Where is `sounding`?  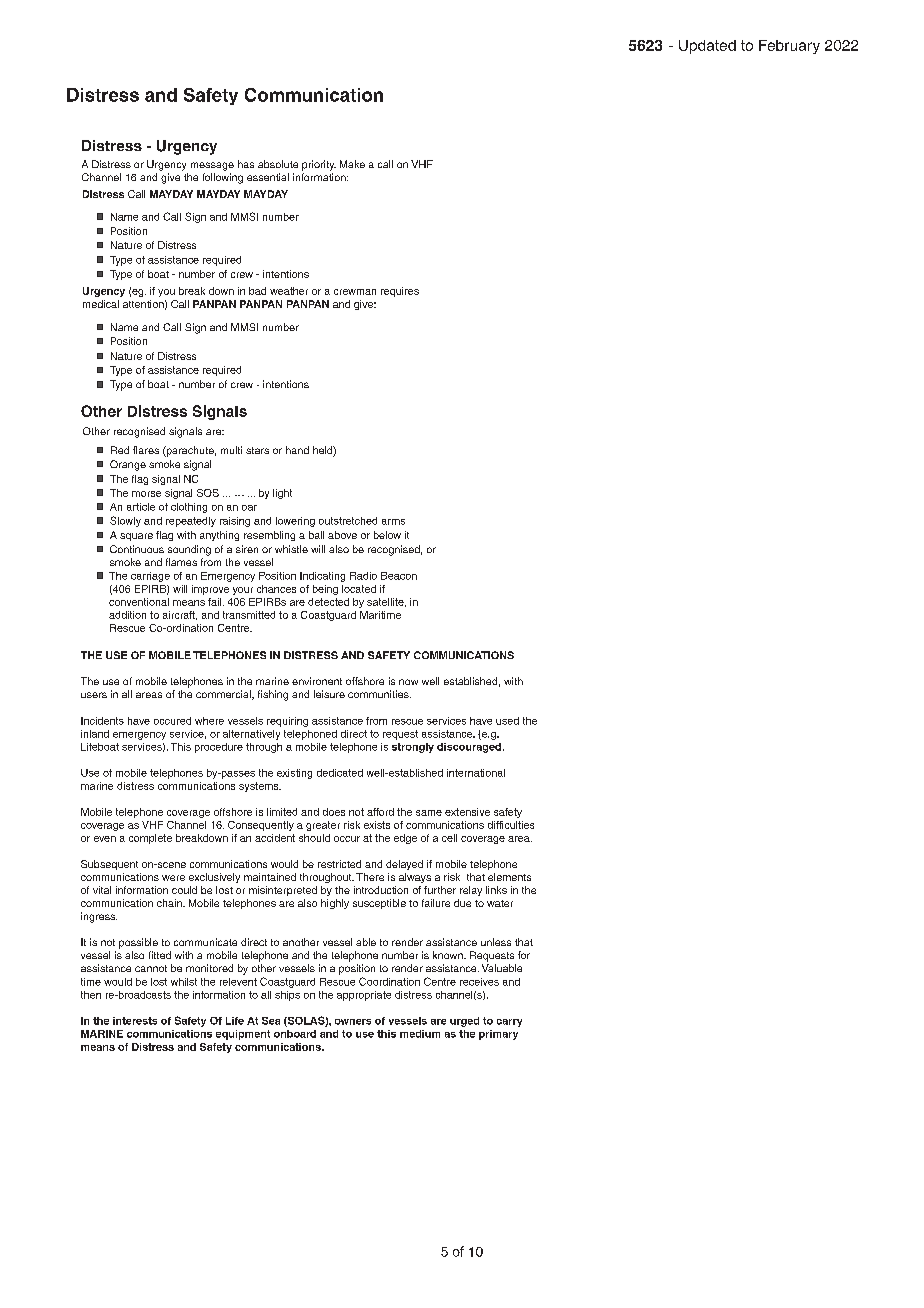
sounding is located at coordinates (189, 550).
